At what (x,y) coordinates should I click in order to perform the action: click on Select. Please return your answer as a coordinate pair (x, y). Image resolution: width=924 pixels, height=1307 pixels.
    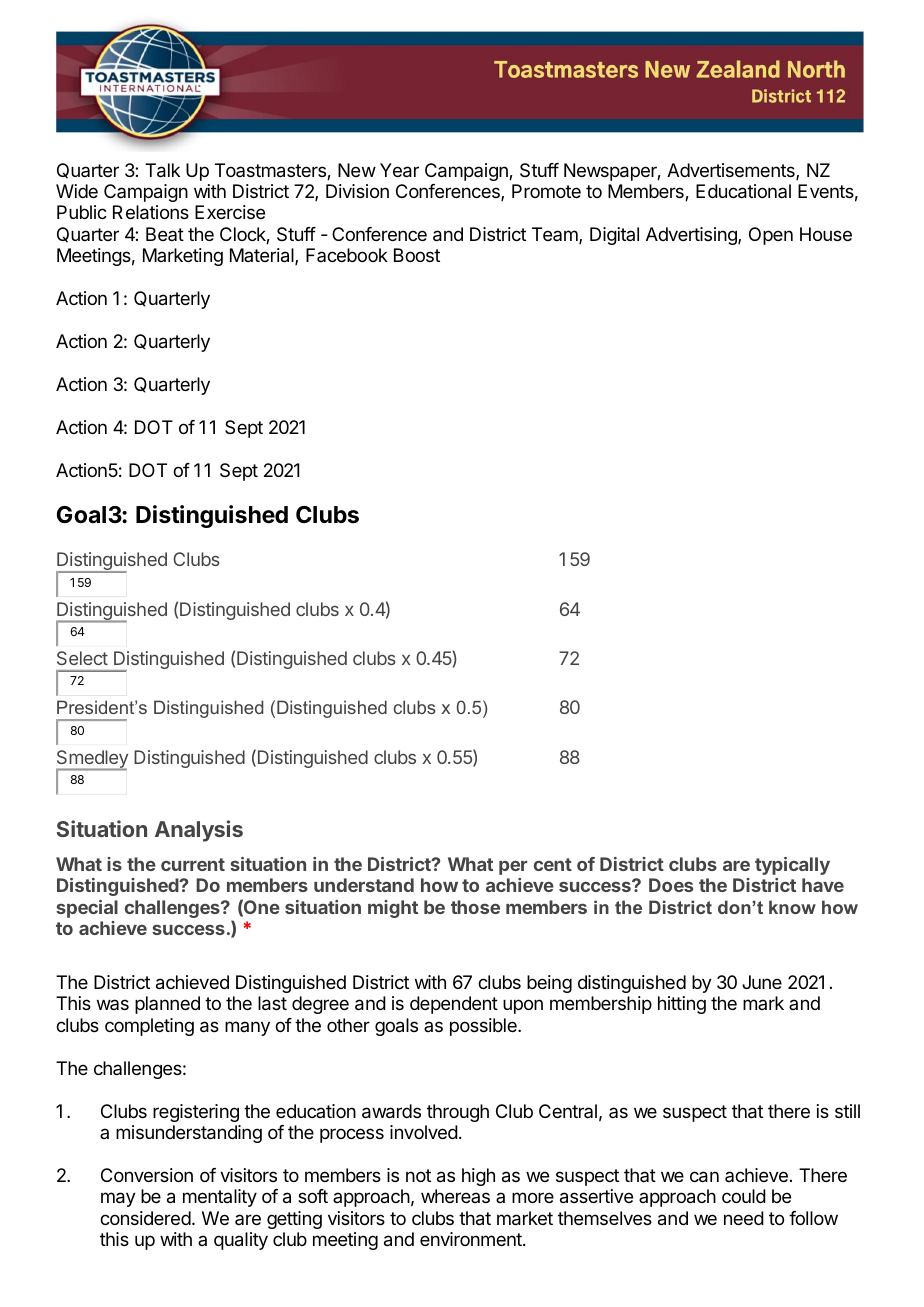
    Looking at the image, I should click on (82, 658).
